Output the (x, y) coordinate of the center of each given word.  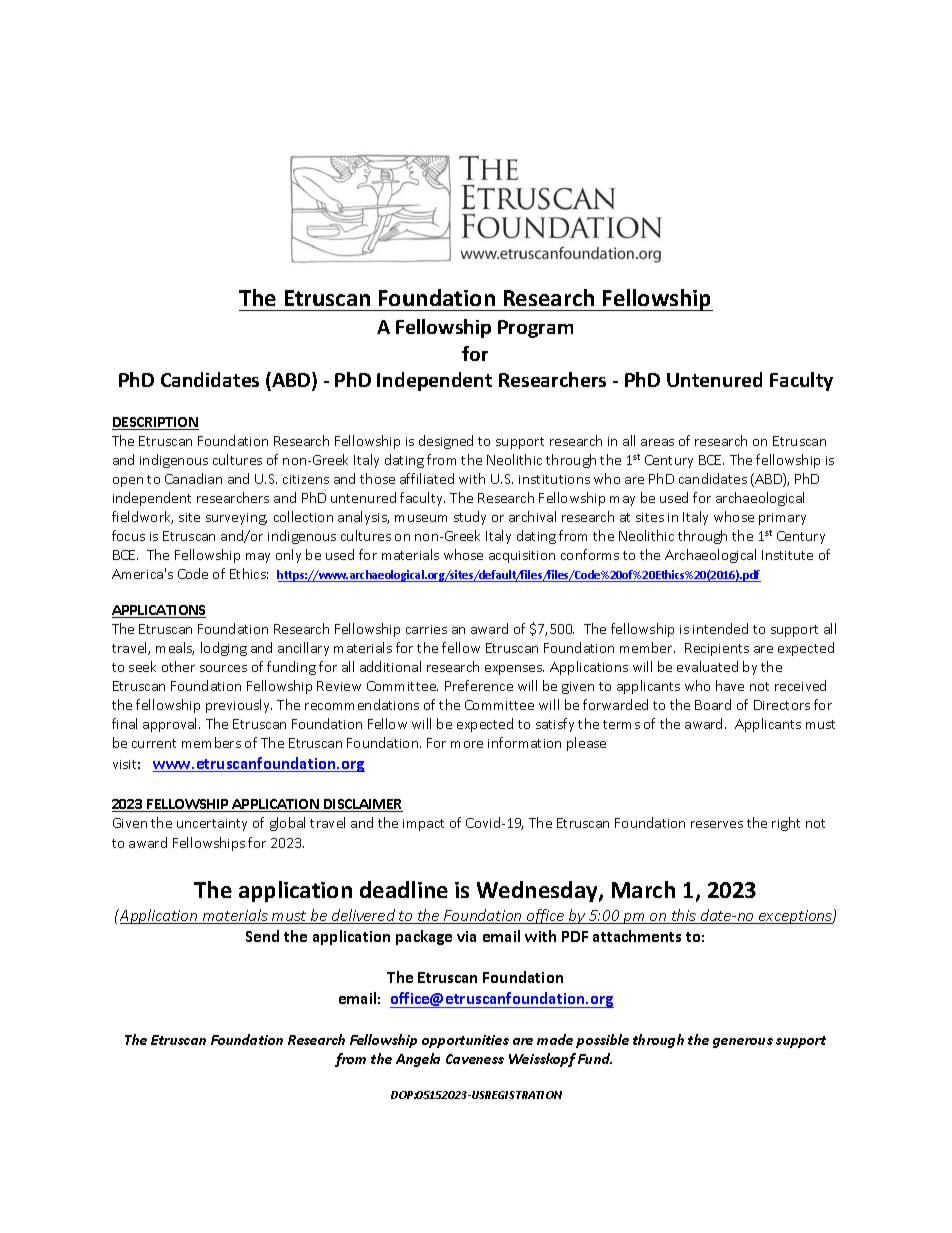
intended (720, 628)
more (467, 744)
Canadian (193, 478)
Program (535, 329)
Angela (418, 1060)
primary (782, 519)
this (684, 916)
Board (713, 704)
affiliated (427, 478)
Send (262, 936)
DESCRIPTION (155, 423)
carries (426, 629)
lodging (224, 649)
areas (657, 442)
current (154, 743)
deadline (404, 889)
